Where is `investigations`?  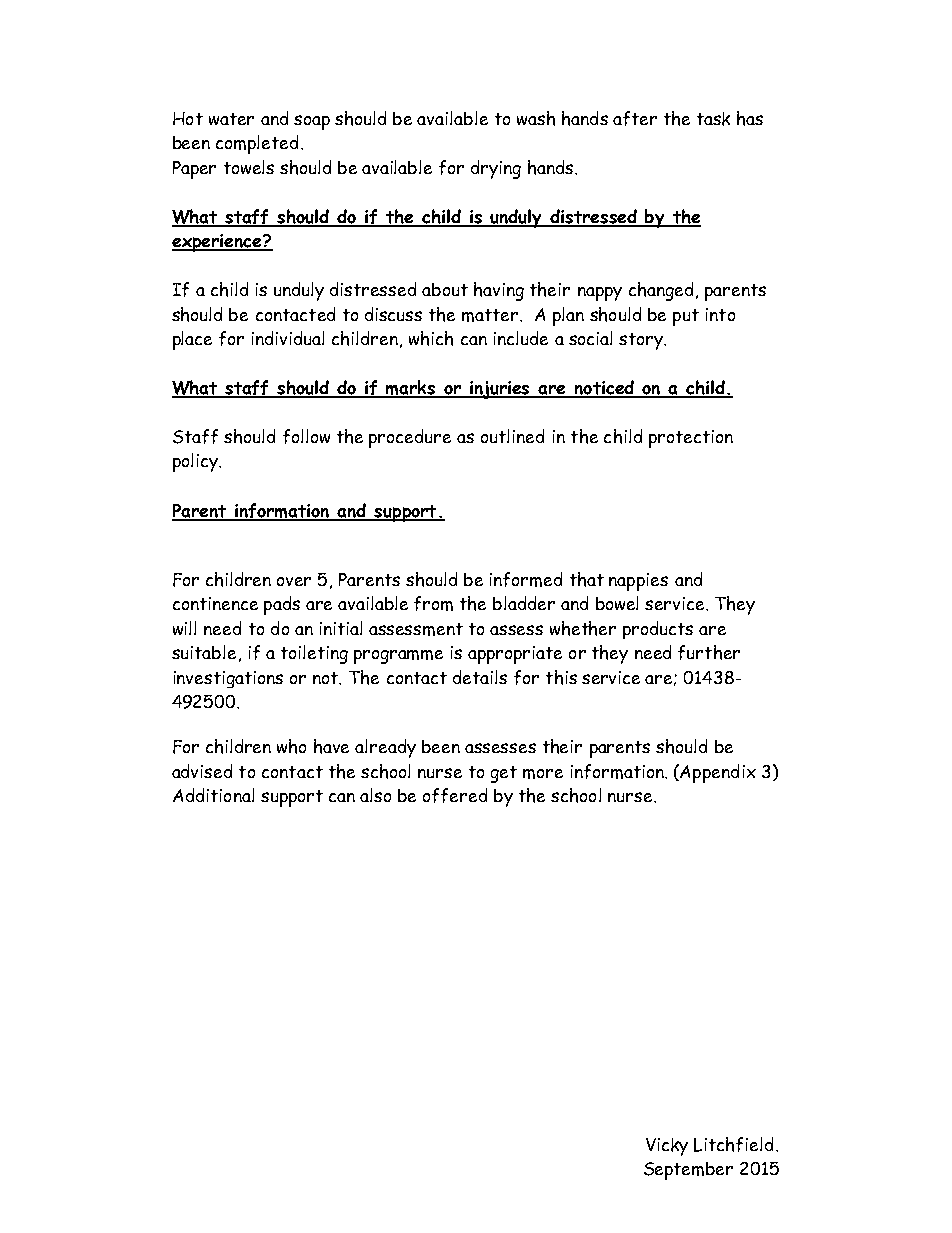
investigations is located at coordinates (228, 679).
